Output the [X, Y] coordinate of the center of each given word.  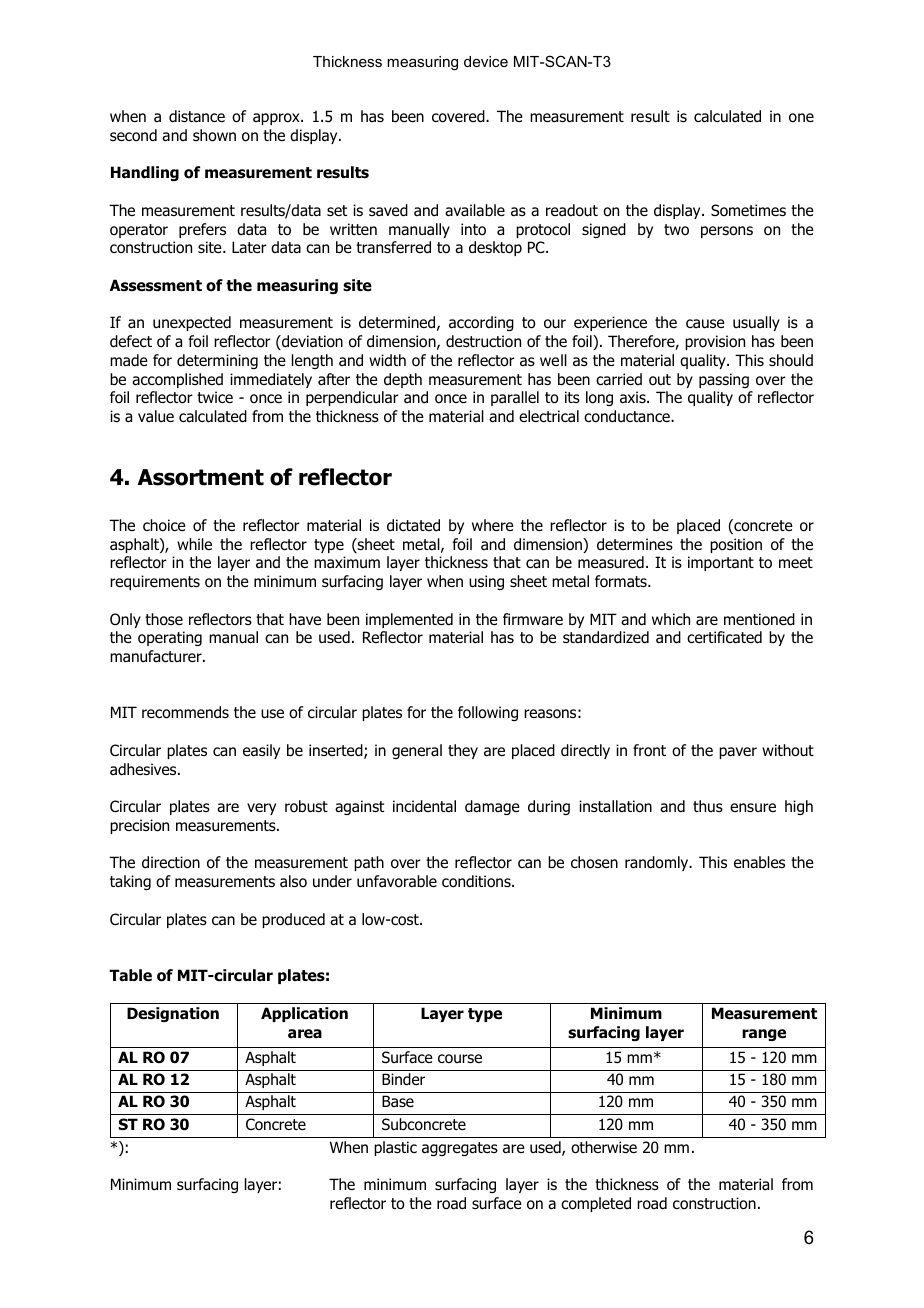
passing [724, 380]
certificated [724, 637]
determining [217, 361]
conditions [477, 881]
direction [171, 862]
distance [197, 116]
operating [170, 638]
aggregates [460, 1149]
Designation [173, 1014]
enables [759, 862]
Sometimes [748, 210]
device [486, 61]
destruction [483, 341]
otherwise [604, 1147]
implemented [409, 620]
